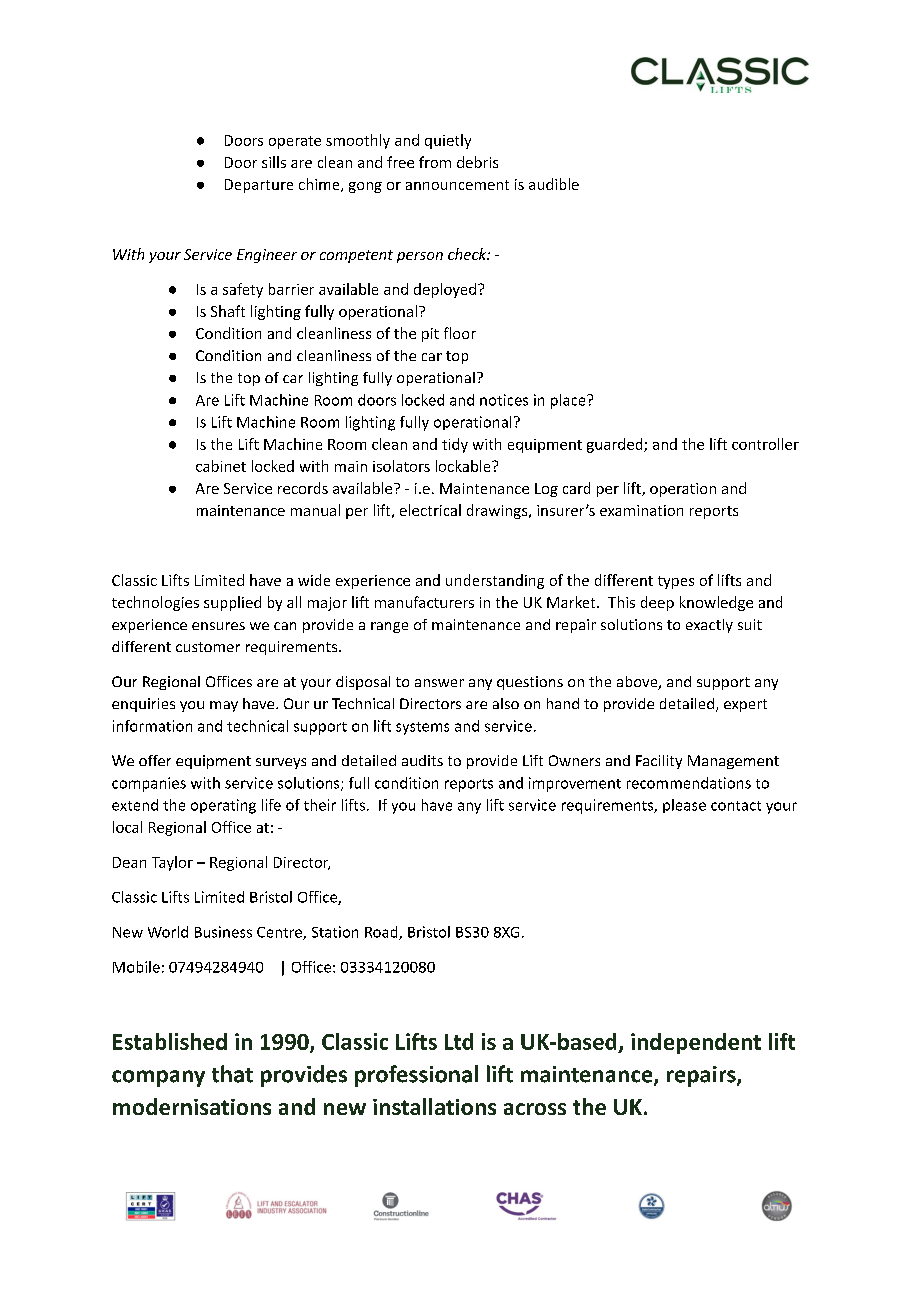 This screenshot has width=924, height=1307. What do you see at coordinates (464, 466) in the screenshot?
I see `lockable` at bounding box center [464, 466].
